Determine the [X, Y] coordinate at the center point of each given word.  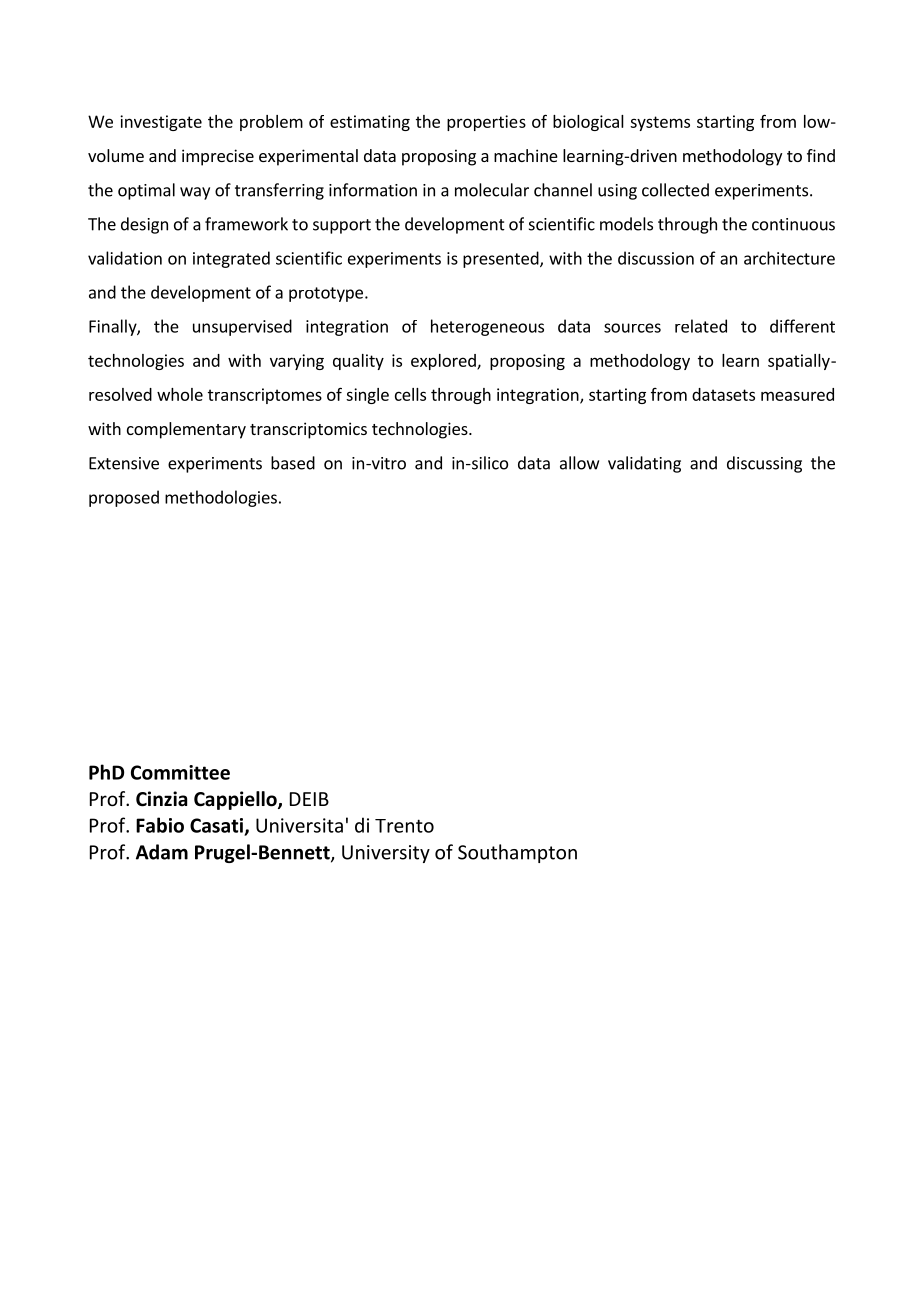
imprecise [218, 157]
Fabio [160, 825]
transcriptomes [265, 396]
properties [486, 123]
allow [579, 463]
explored [444, 362]
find [821, 155]
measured [797, 394]
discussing [764, 464]
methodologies [221, 498]
